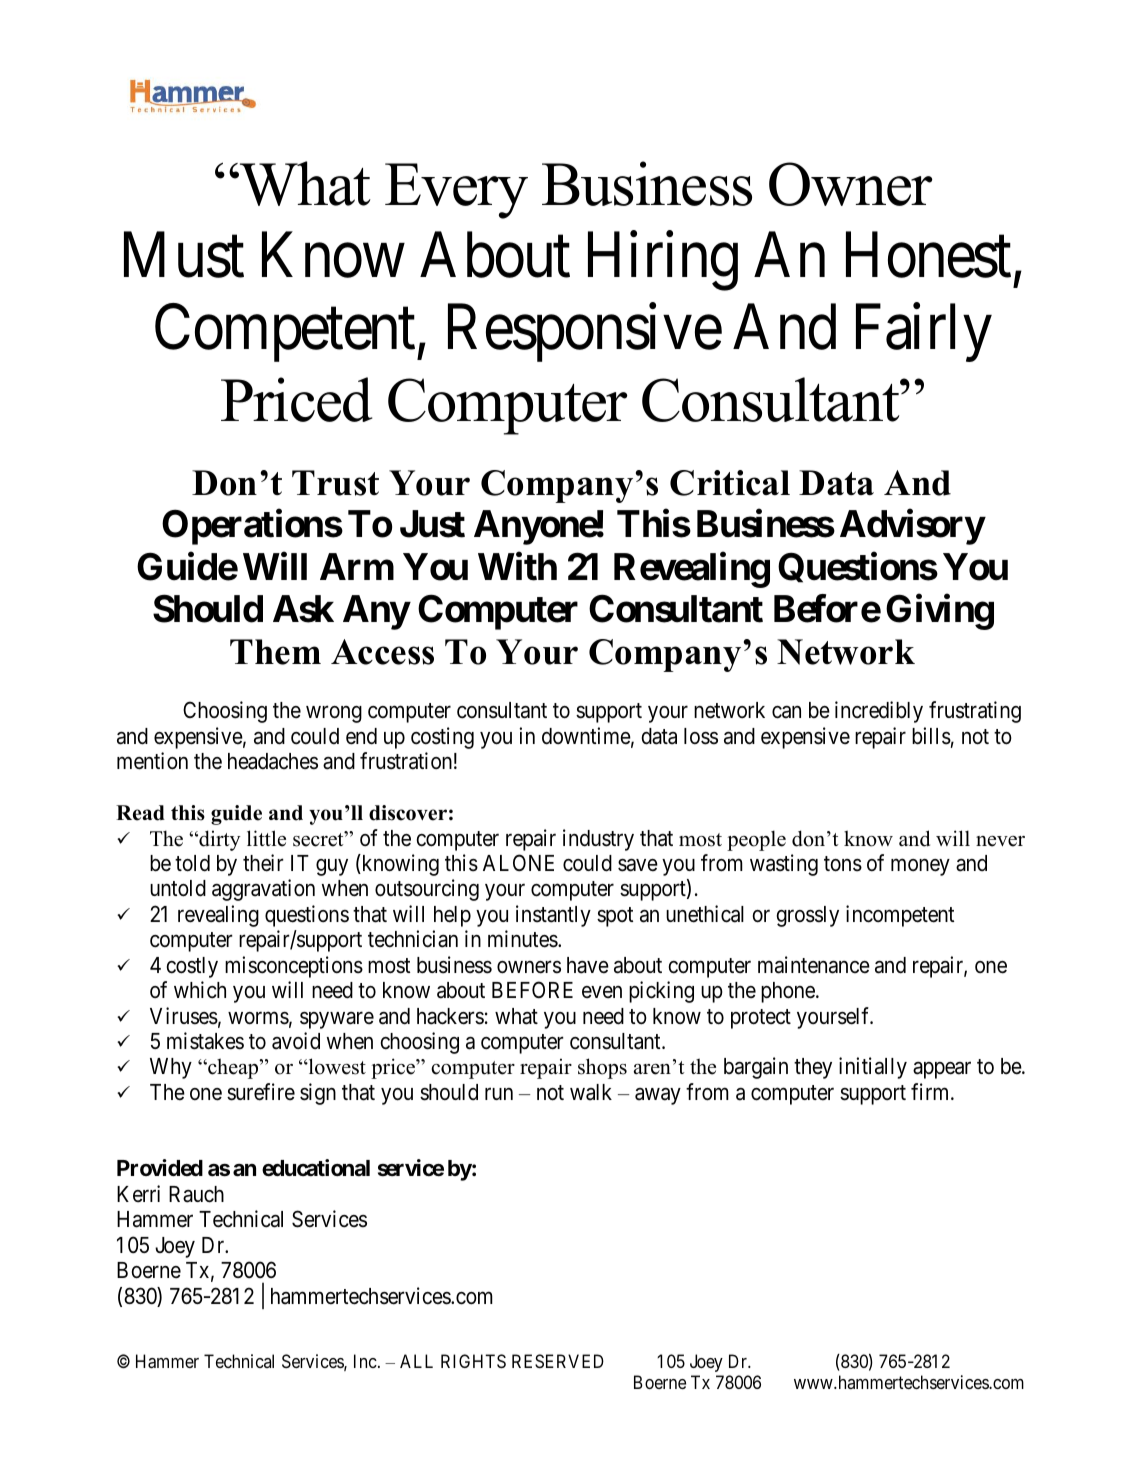 This screenshot has height=1460, width=1128. What do you see at coordinates (303, 609) in the screenshot?
I see `Ask` at bounding box center [303, 609].
